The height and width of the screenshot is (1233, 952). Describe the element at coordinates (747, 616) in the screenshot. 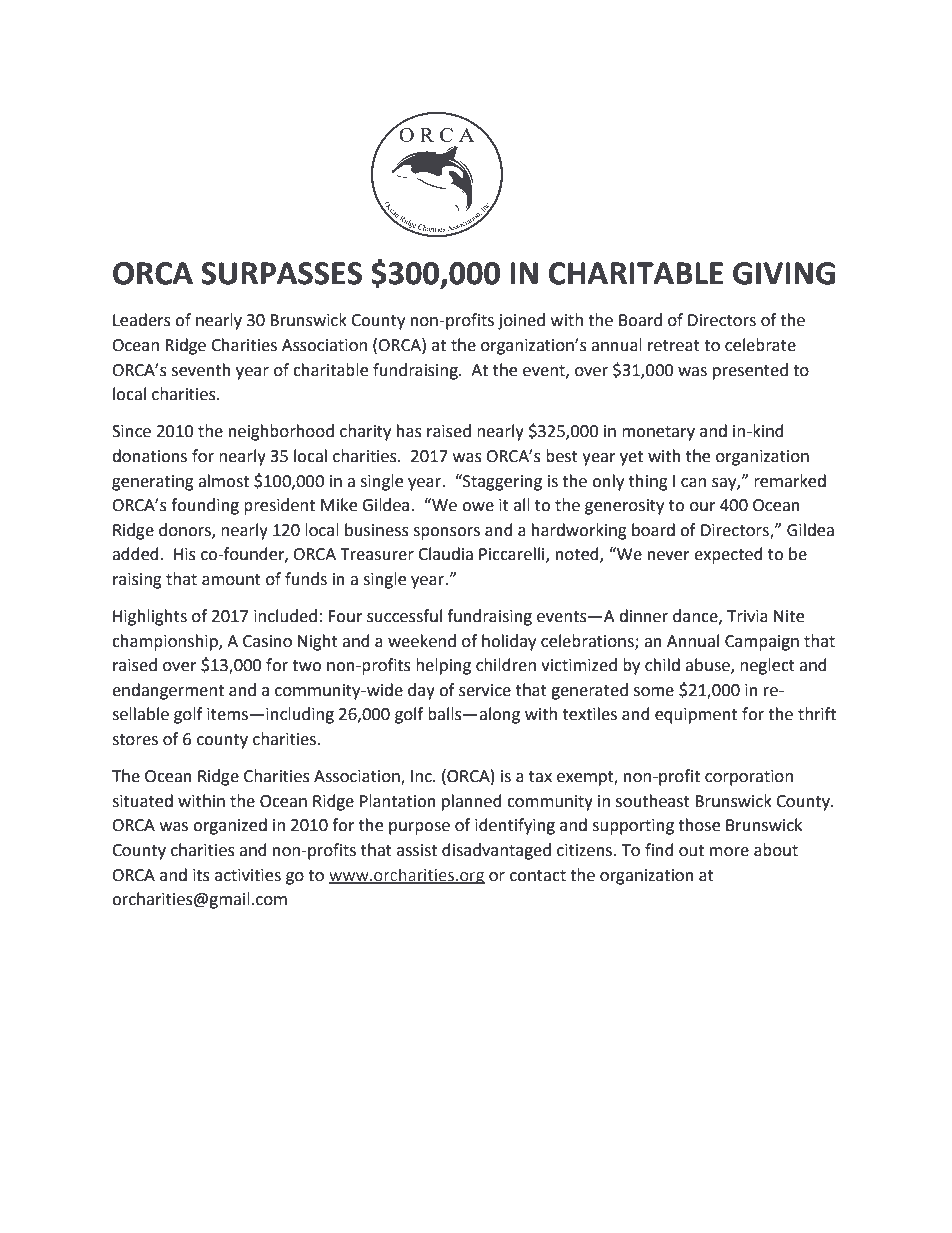

I see `Trivia` at that location.
